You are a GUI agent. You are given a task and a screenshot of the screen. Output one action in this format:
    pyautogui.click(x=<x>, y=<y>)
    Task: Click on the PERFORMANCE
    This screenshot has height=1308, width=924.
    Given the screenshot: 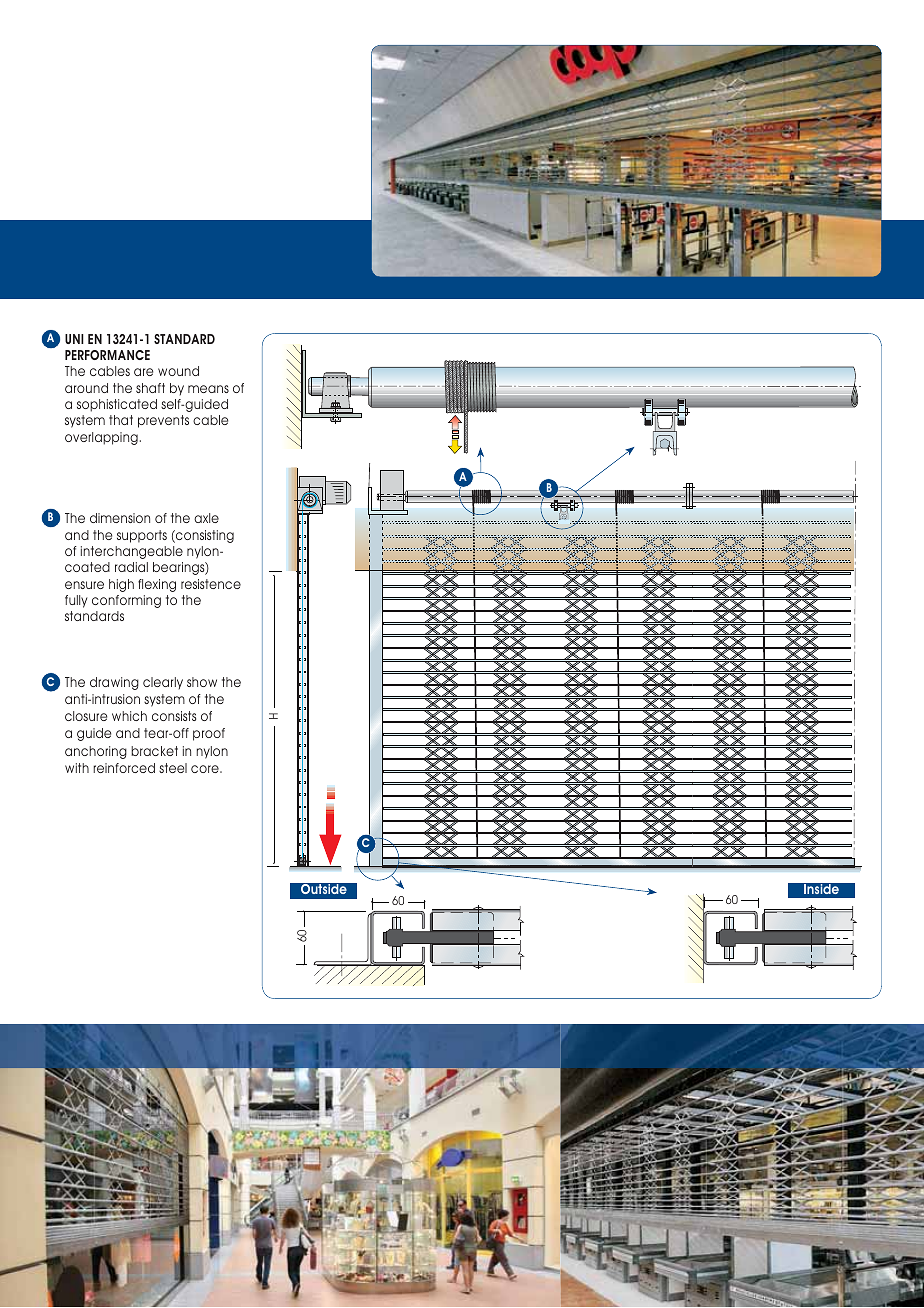 What is the action you would take?
    pyautogui.click(x=107, y=355)
